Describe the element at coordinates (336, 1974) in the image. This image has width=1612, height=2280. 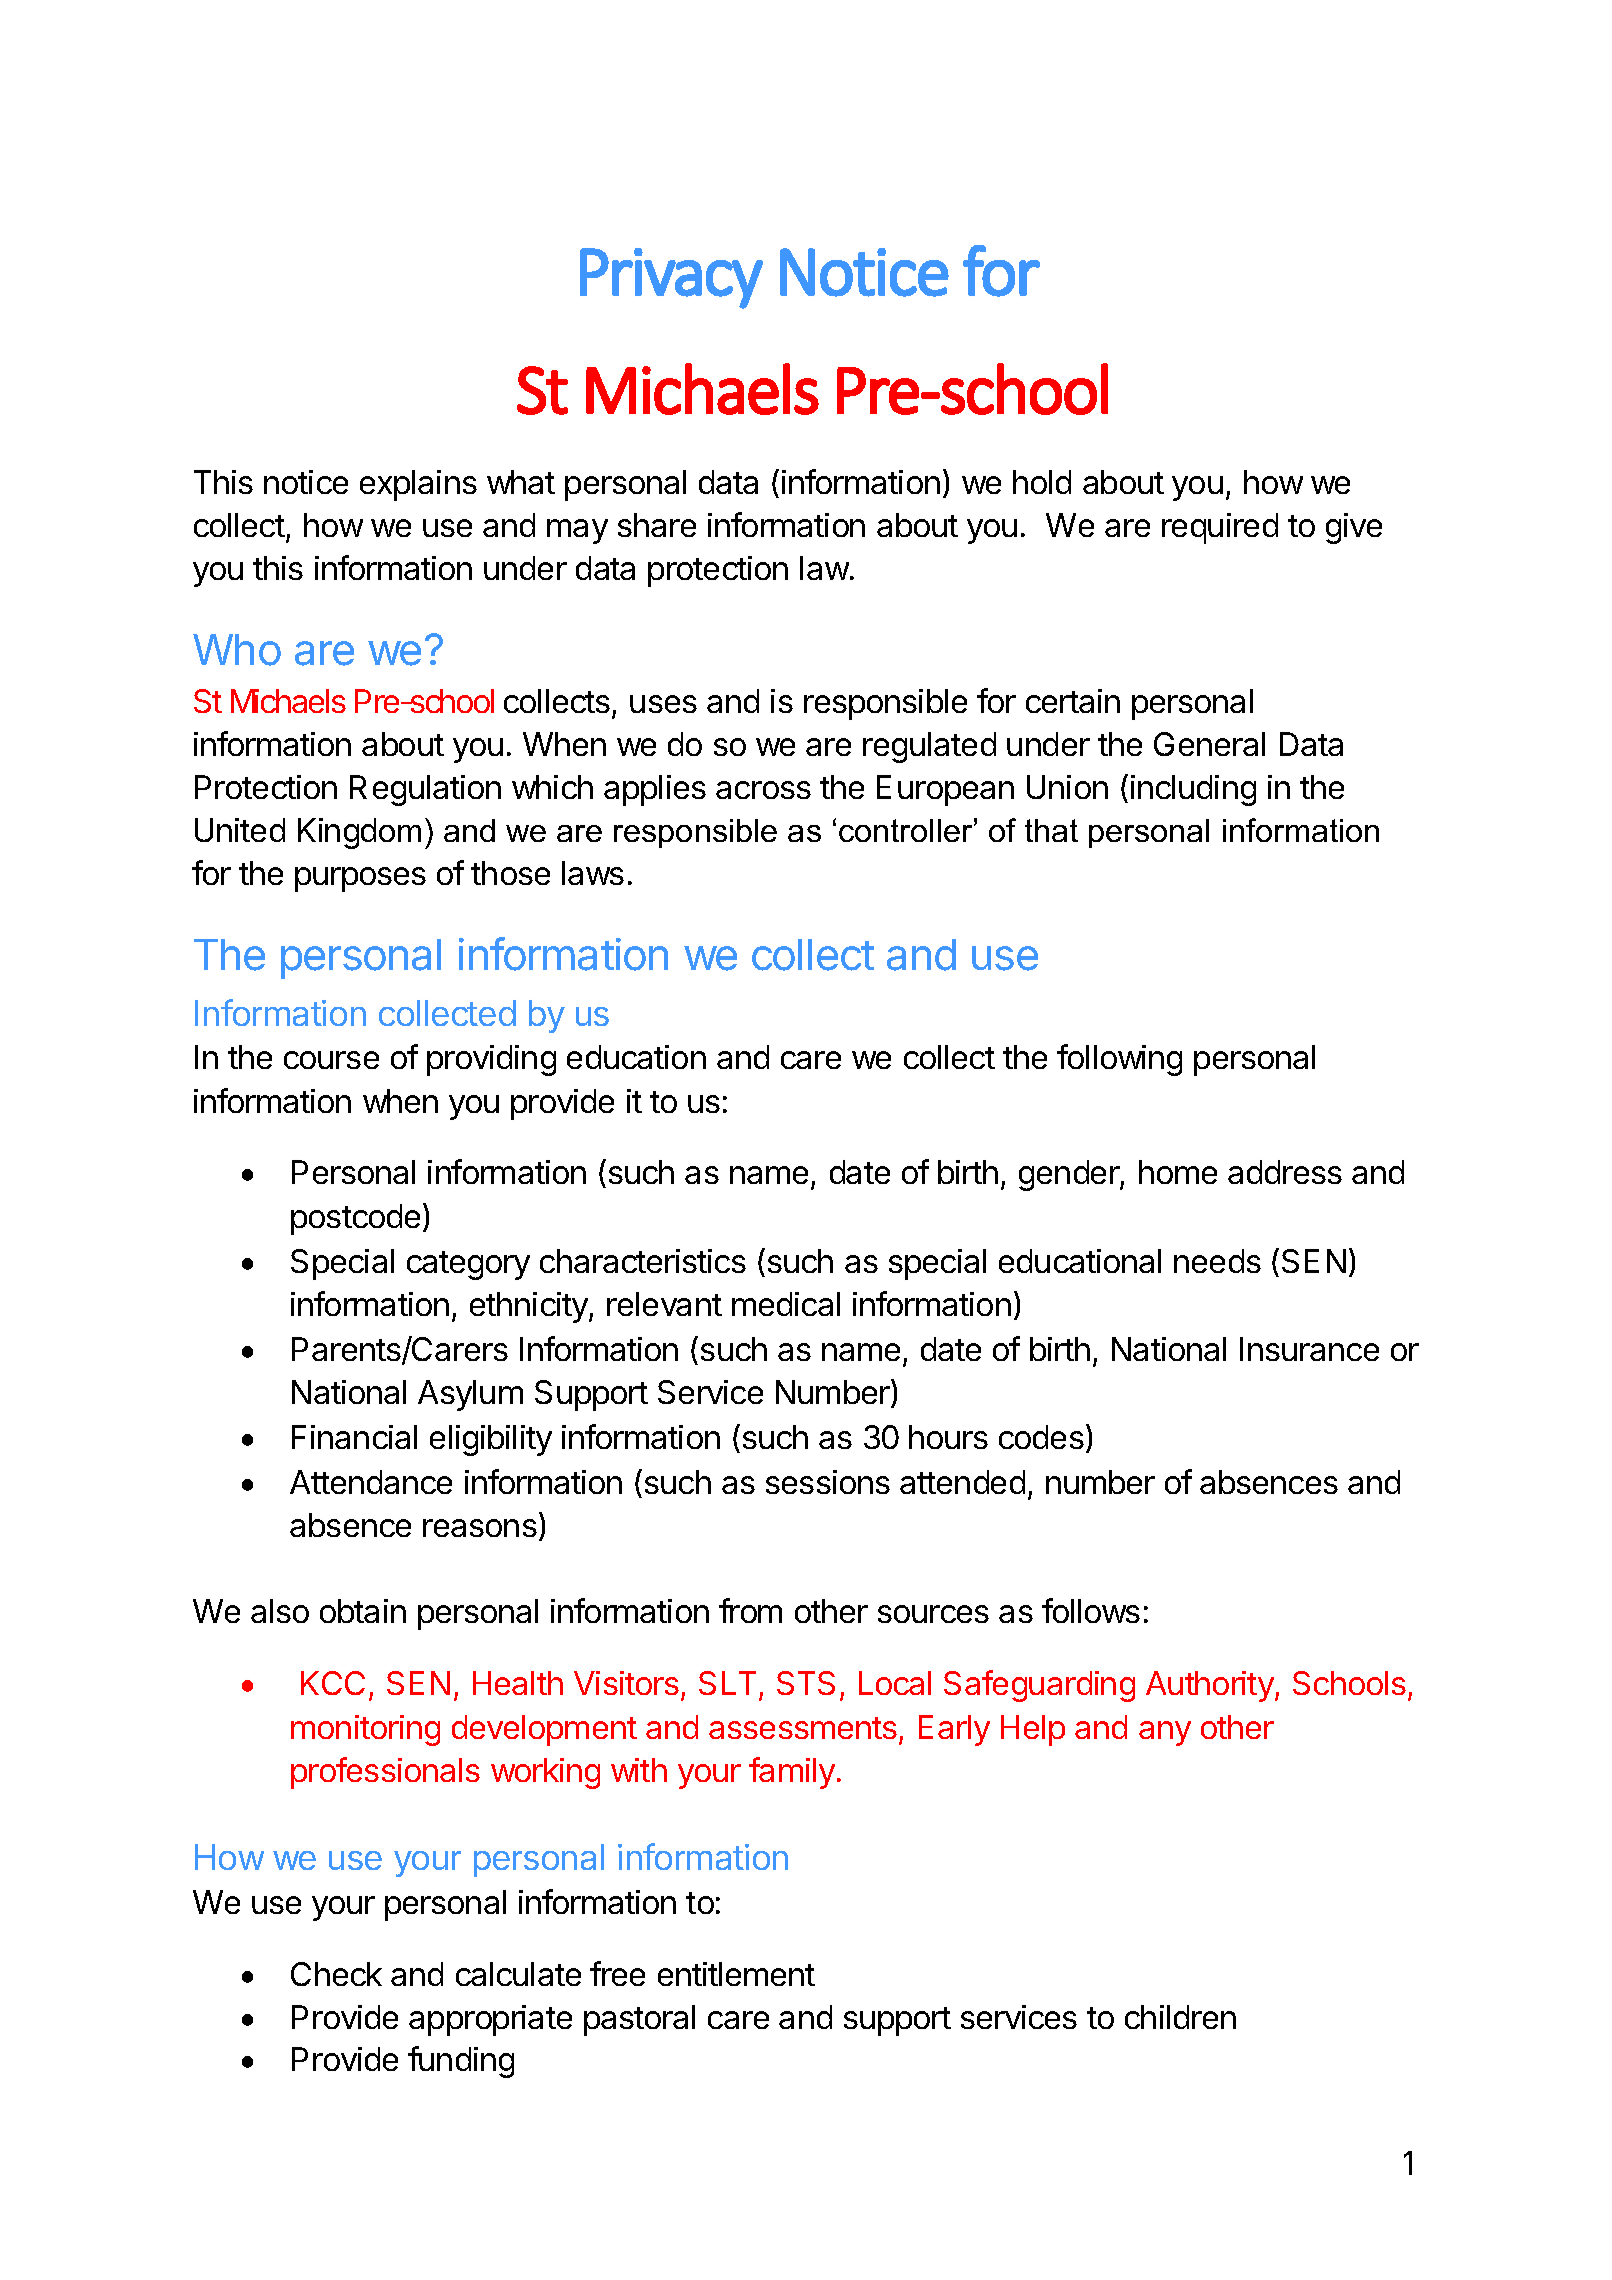
I see `Check` at that location.
